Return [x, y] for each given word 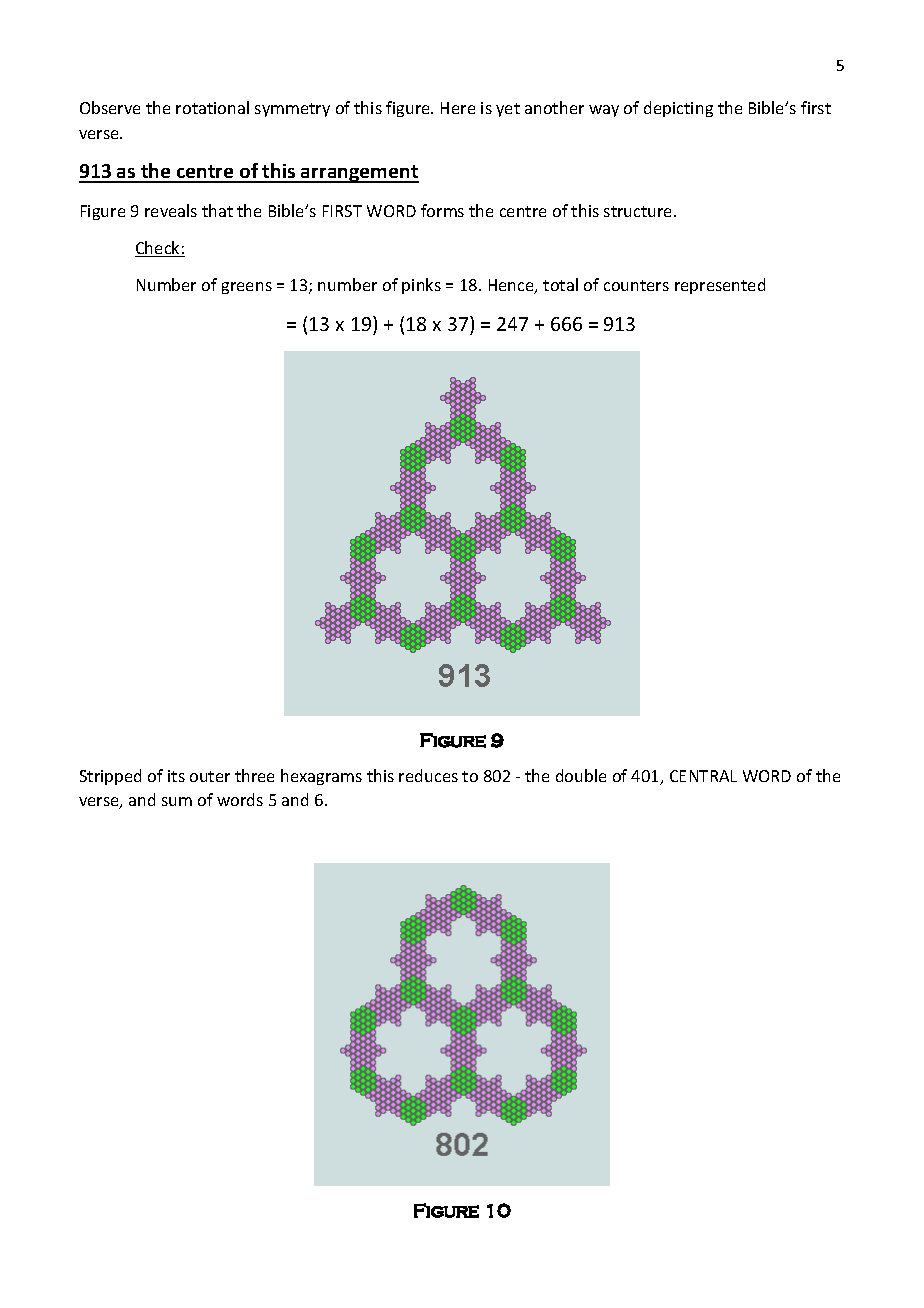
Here [458, 108]
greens [247, 288]
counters [636, 285]
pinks [421, 286]
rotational [212, 107]
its [176, 776]
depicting [678, 109]
